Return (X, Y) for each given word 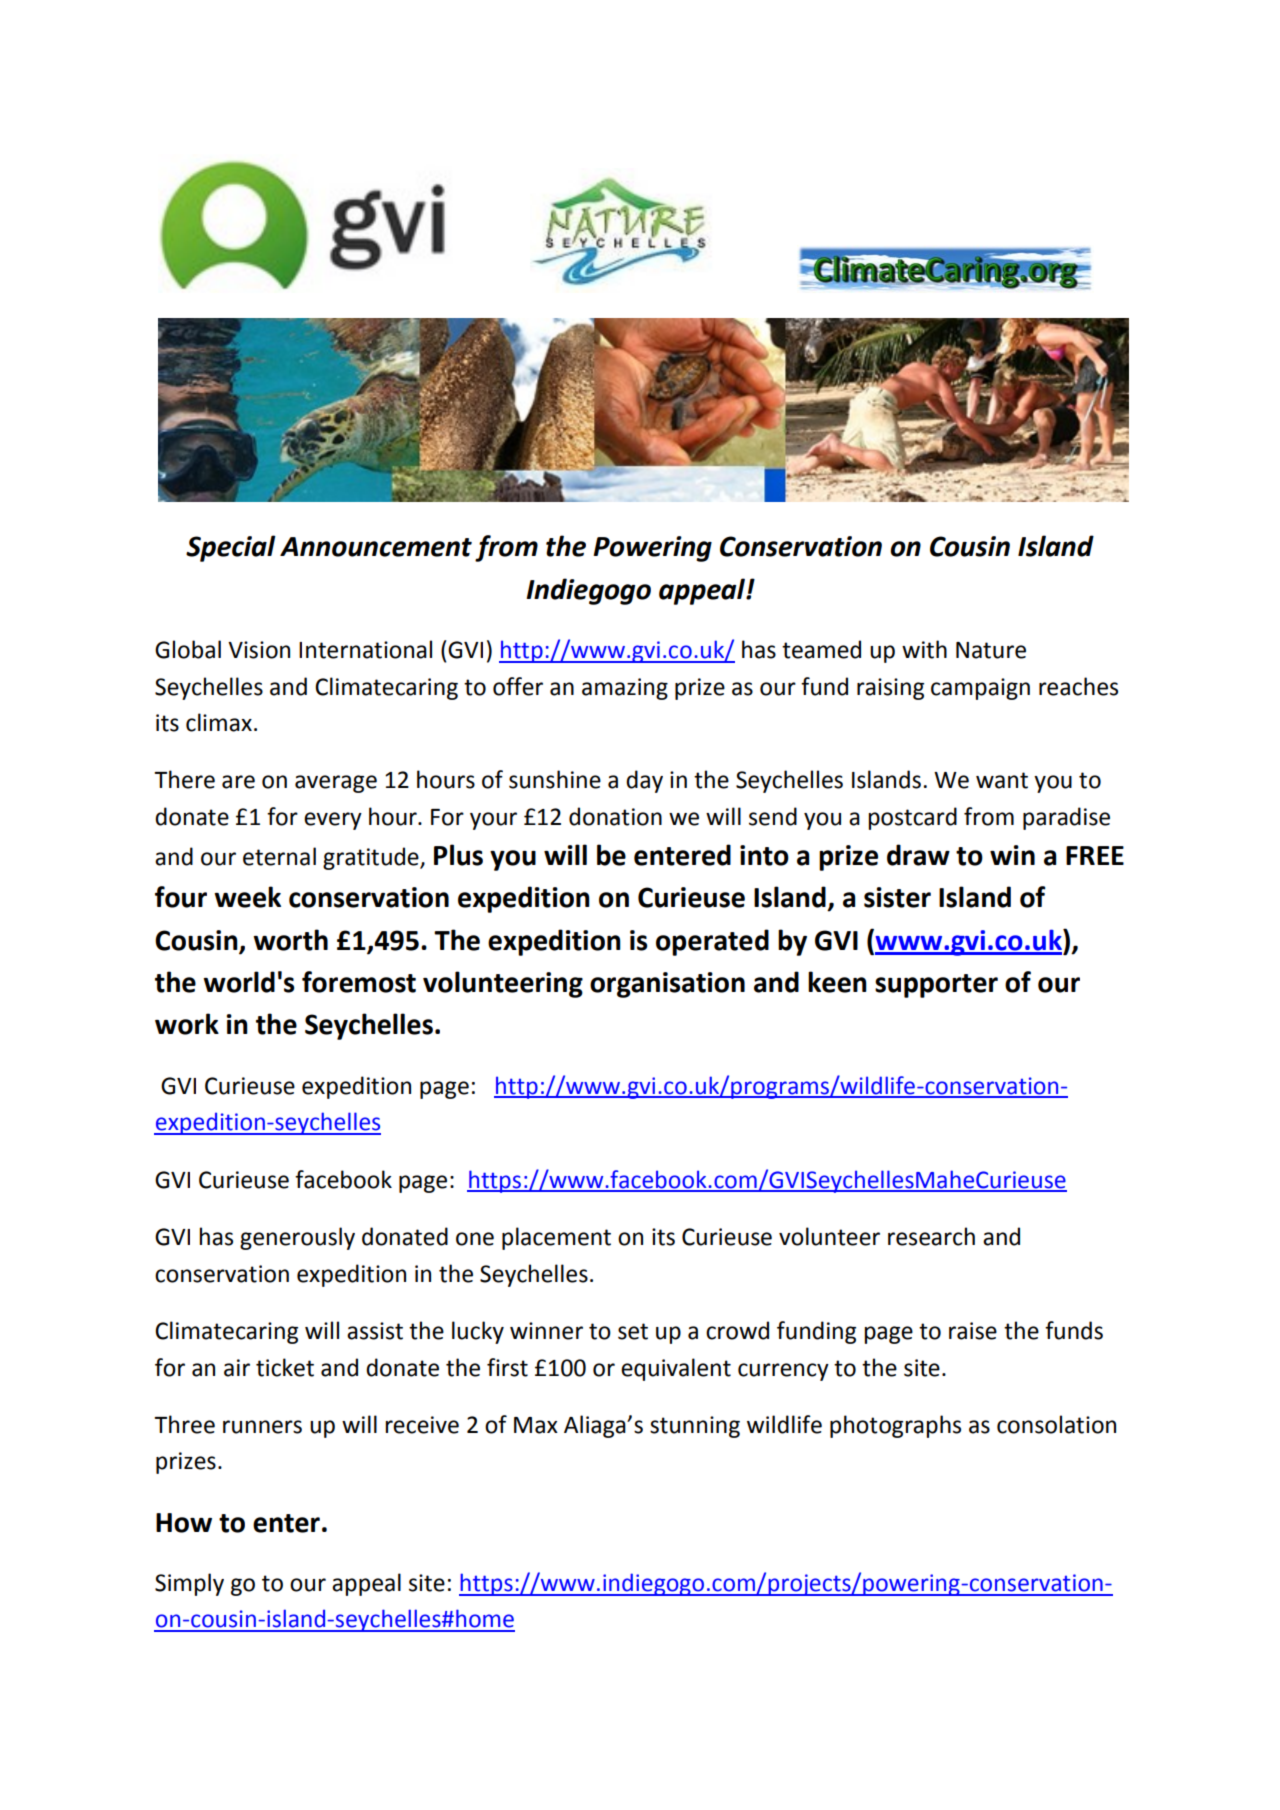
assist (375, 1331)
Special (231, 548)
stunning (695, 1427)
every (333, 821)
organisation (667, 985)
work (187, 1024)
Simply (189, 1584)
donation (615, 816)
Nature (991, 650)
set (633, 1331)
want (1002, 780)
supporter (936, 986)
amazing (625, 689)
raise (973, 1331)
